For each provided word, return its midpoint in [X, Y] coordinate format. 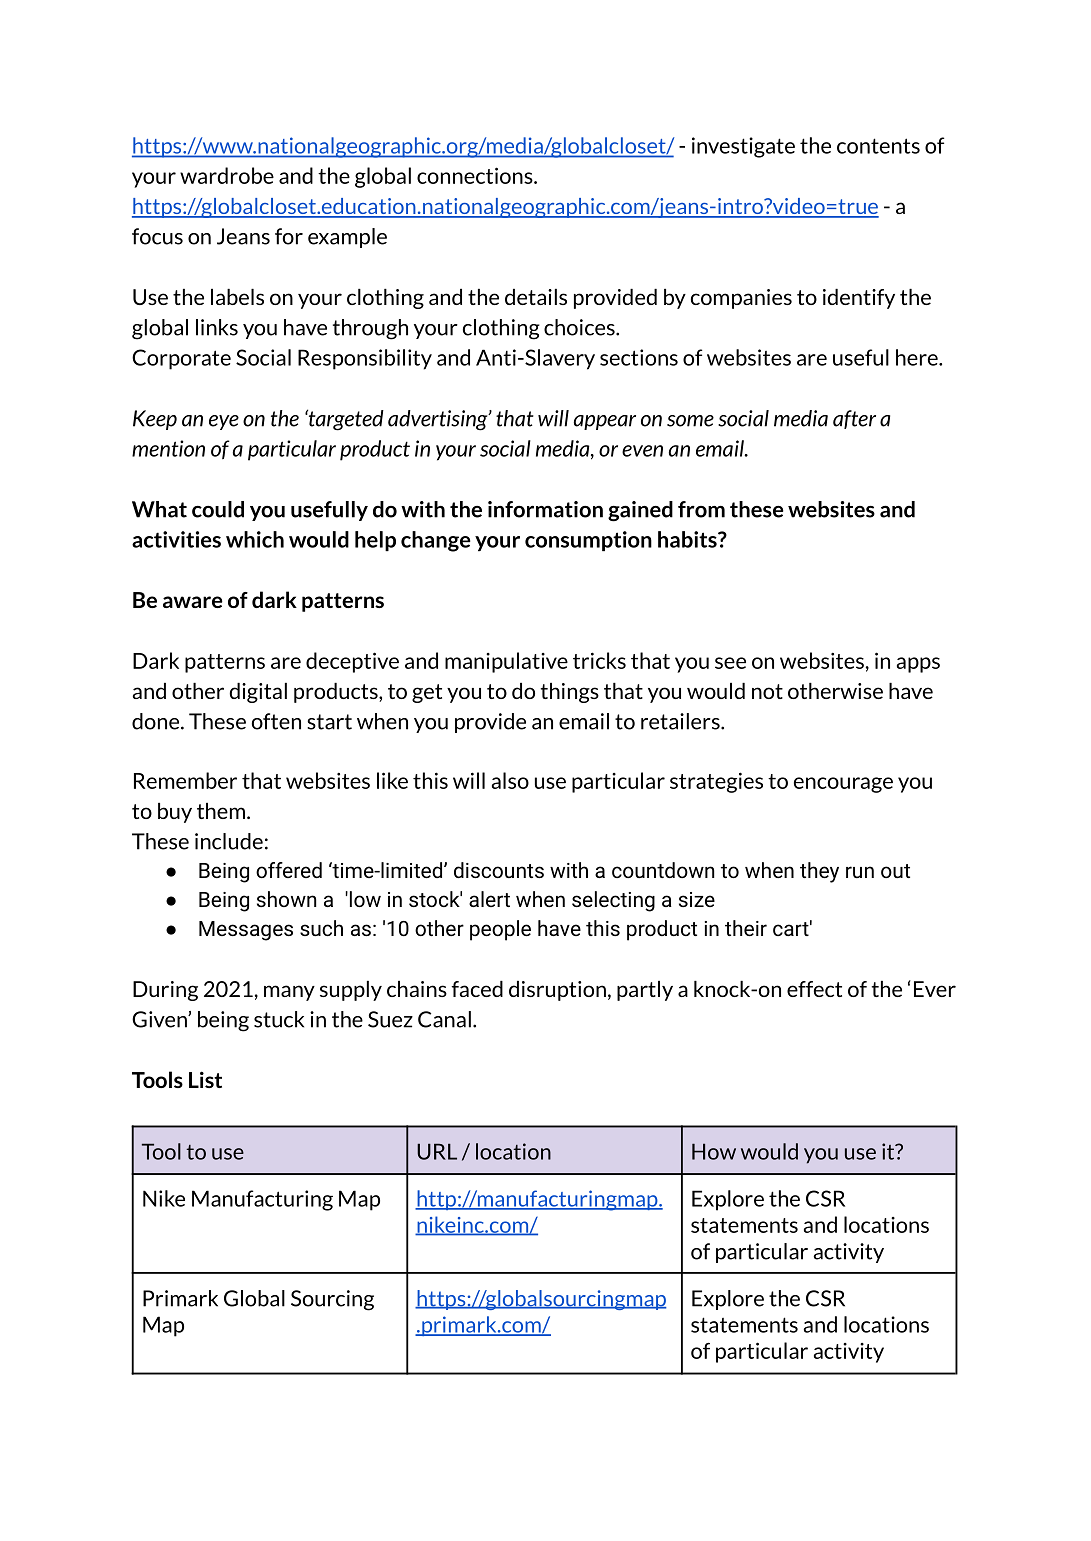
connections [476, 175]
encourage [843, 785]
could [218, 509]
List [205, 1079]
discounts [499, 870]
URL [437, 1151]
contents [878, 146]
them [222, 811]
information [545, 509]
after [854, 419]
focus [157, 236]
